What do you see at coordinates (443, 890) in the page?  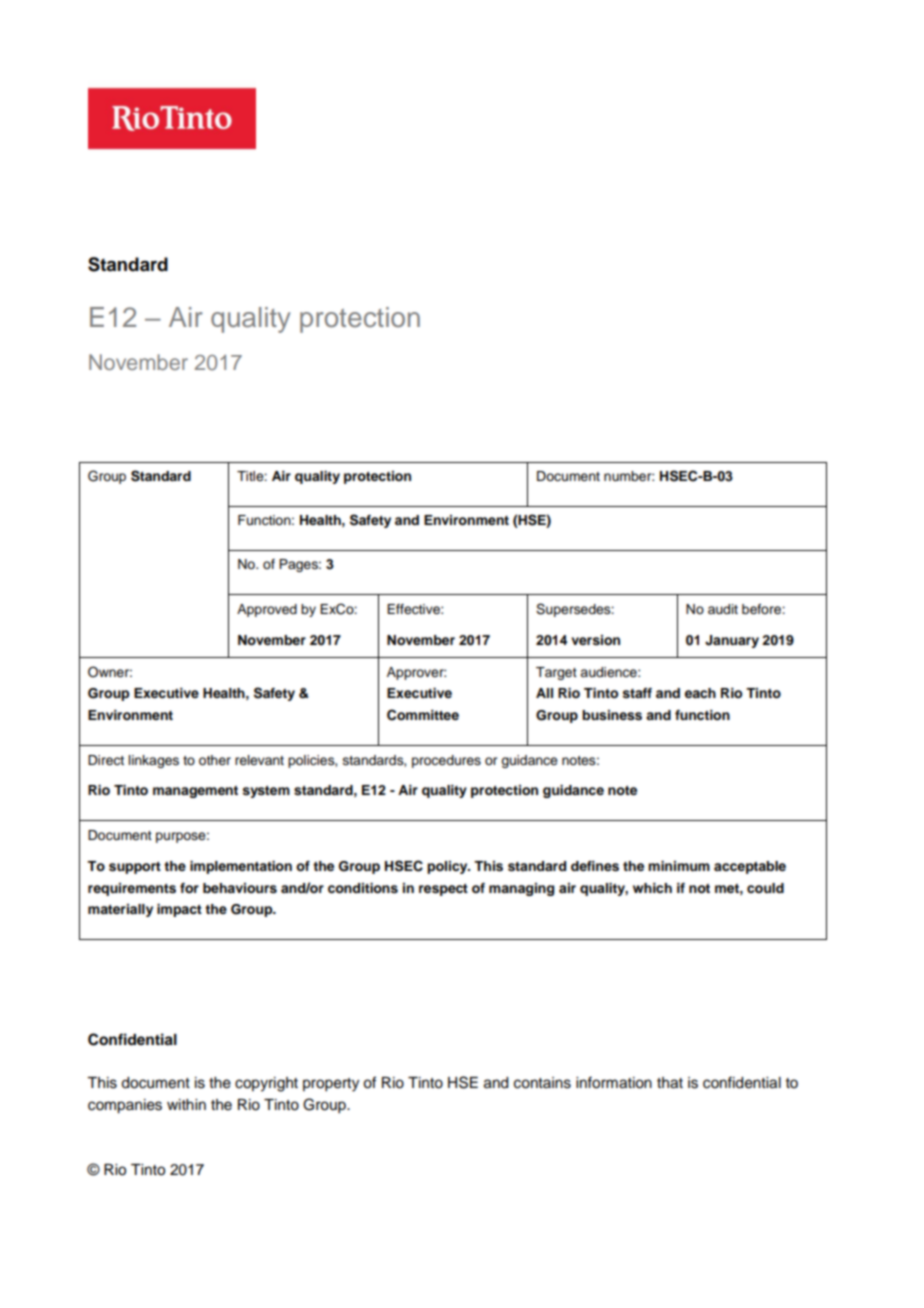 I see `respect` at bounding box center [443, 890].
